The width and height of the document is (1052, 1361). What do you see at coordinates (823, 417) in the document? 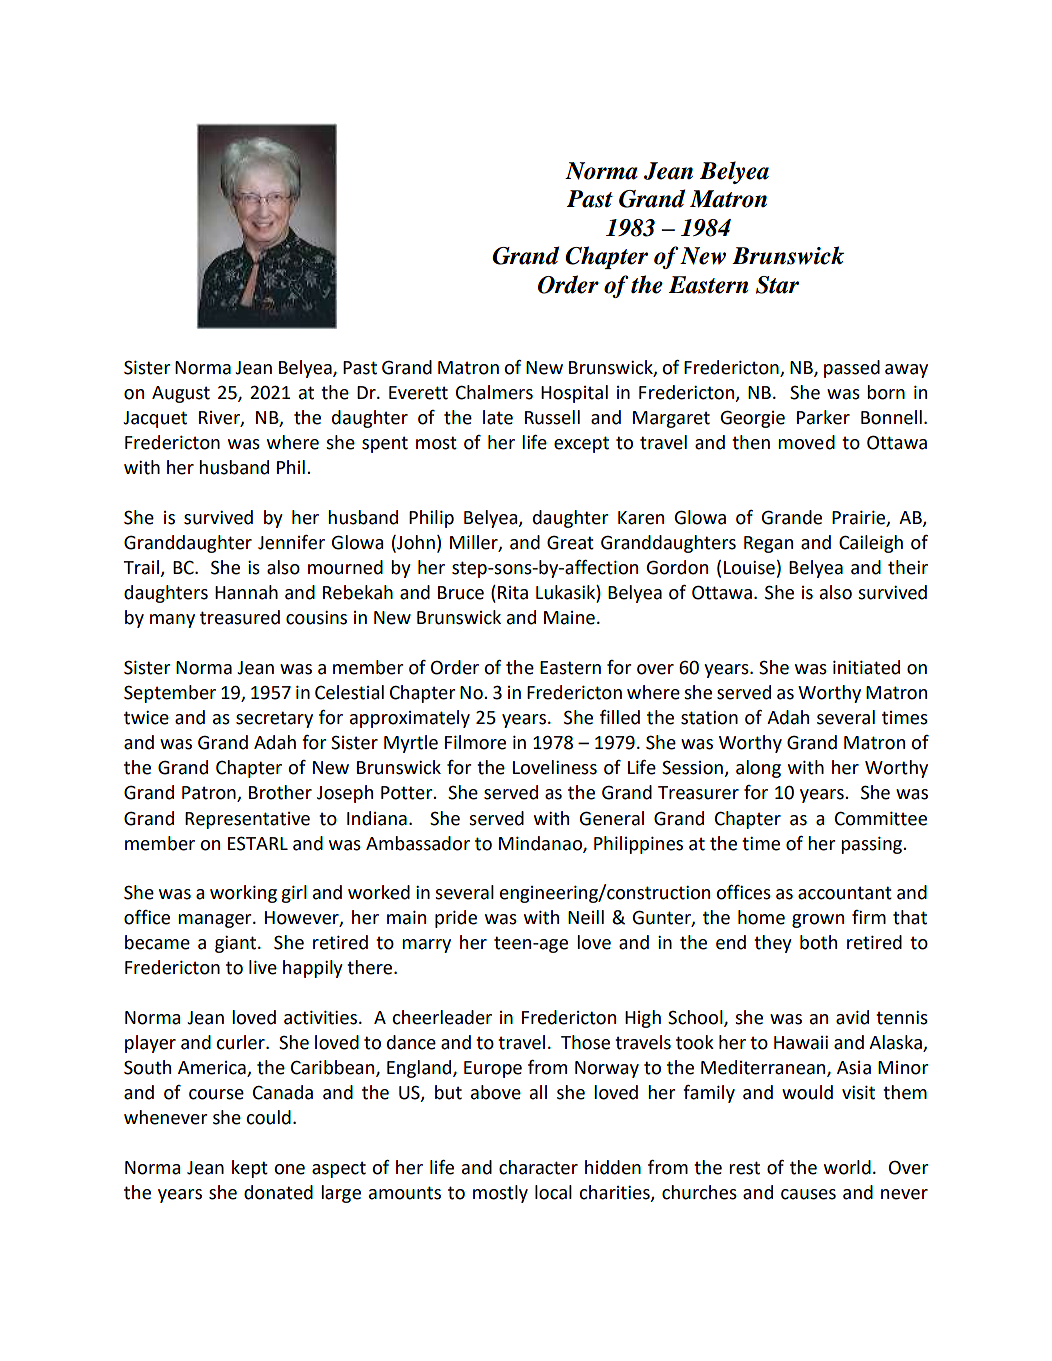
I see `Parker` at bounding box center [823, 417].
